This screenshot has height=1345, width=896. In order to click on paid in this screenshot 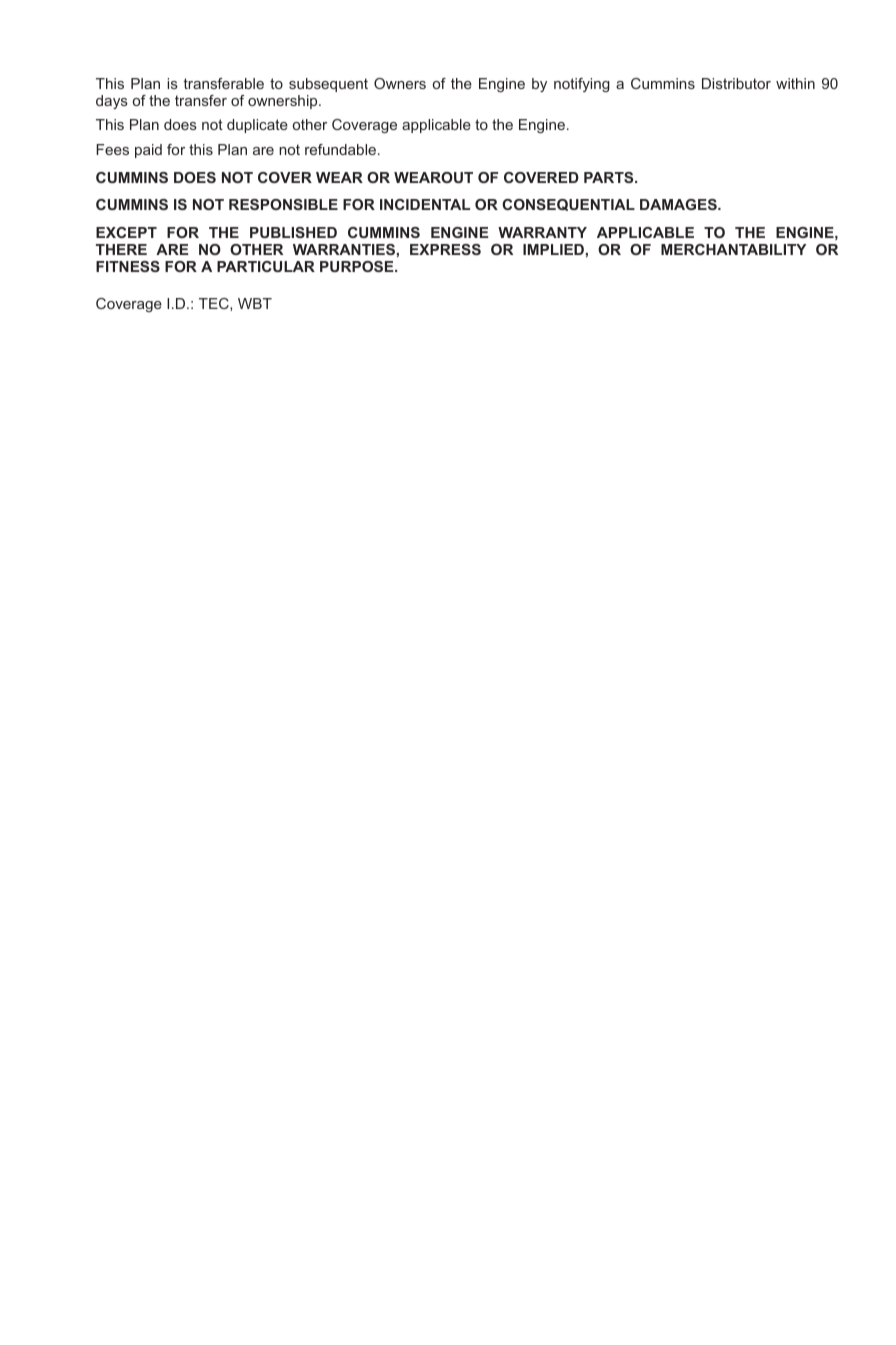, I will do `click(148, 151)`.
